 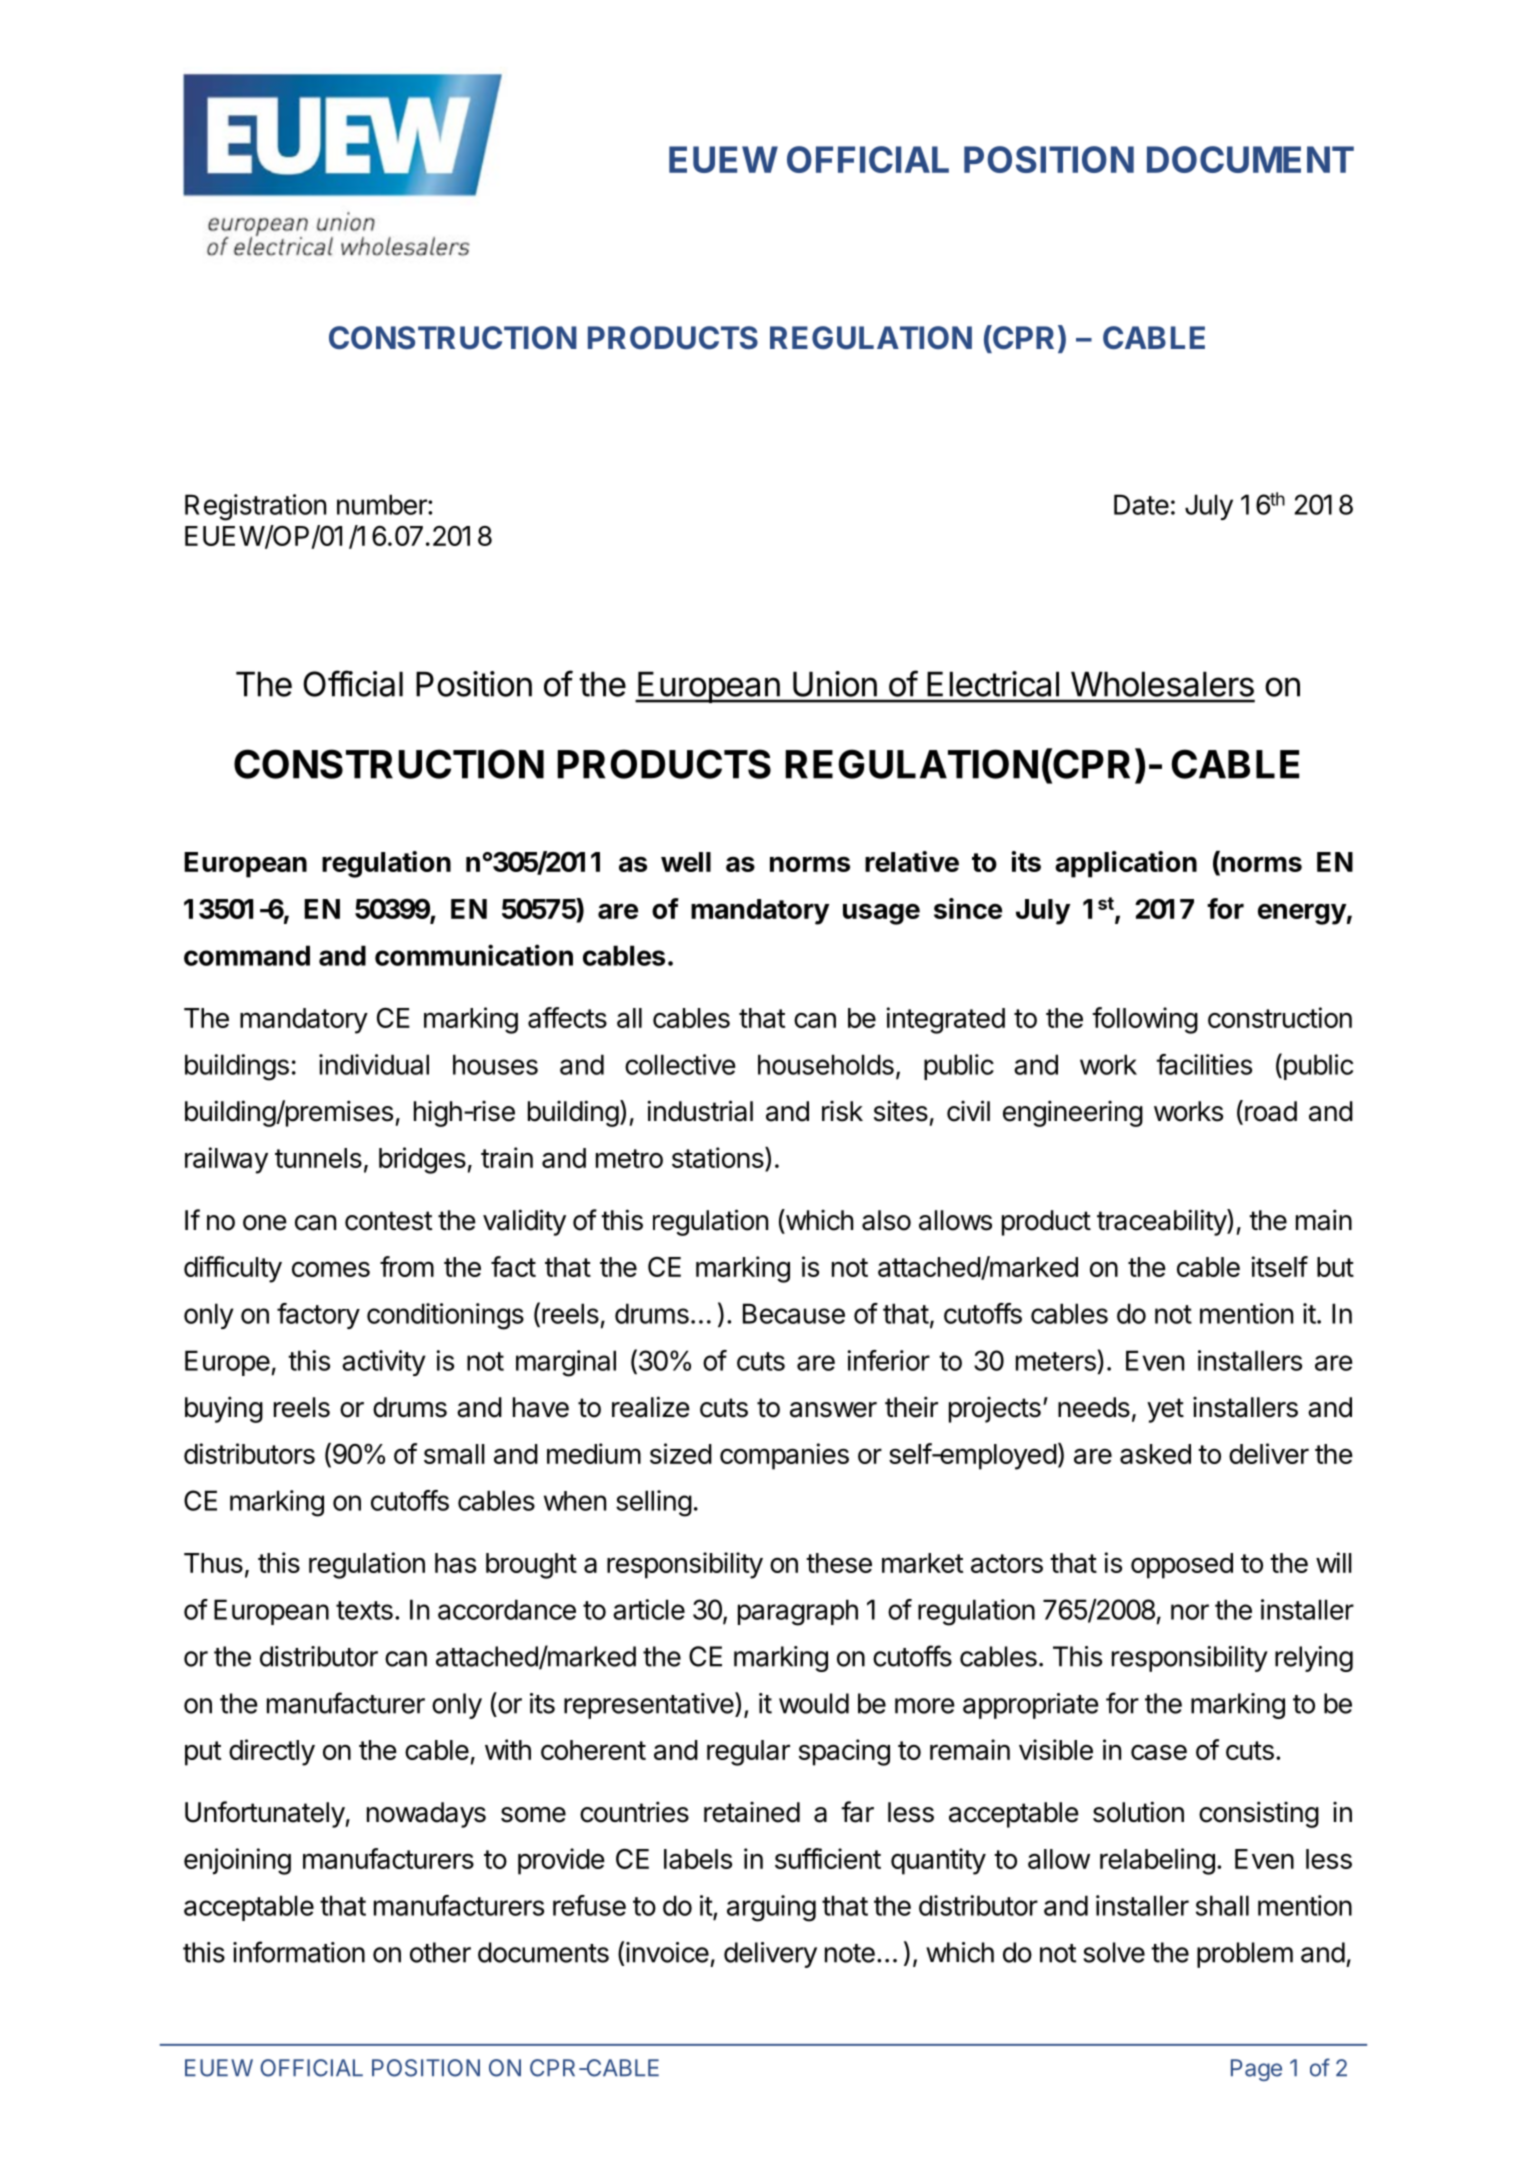 What do you see at coordinates (839, 1563) in the screenshot?
I see `these` at bounding box center [839, 1563].
